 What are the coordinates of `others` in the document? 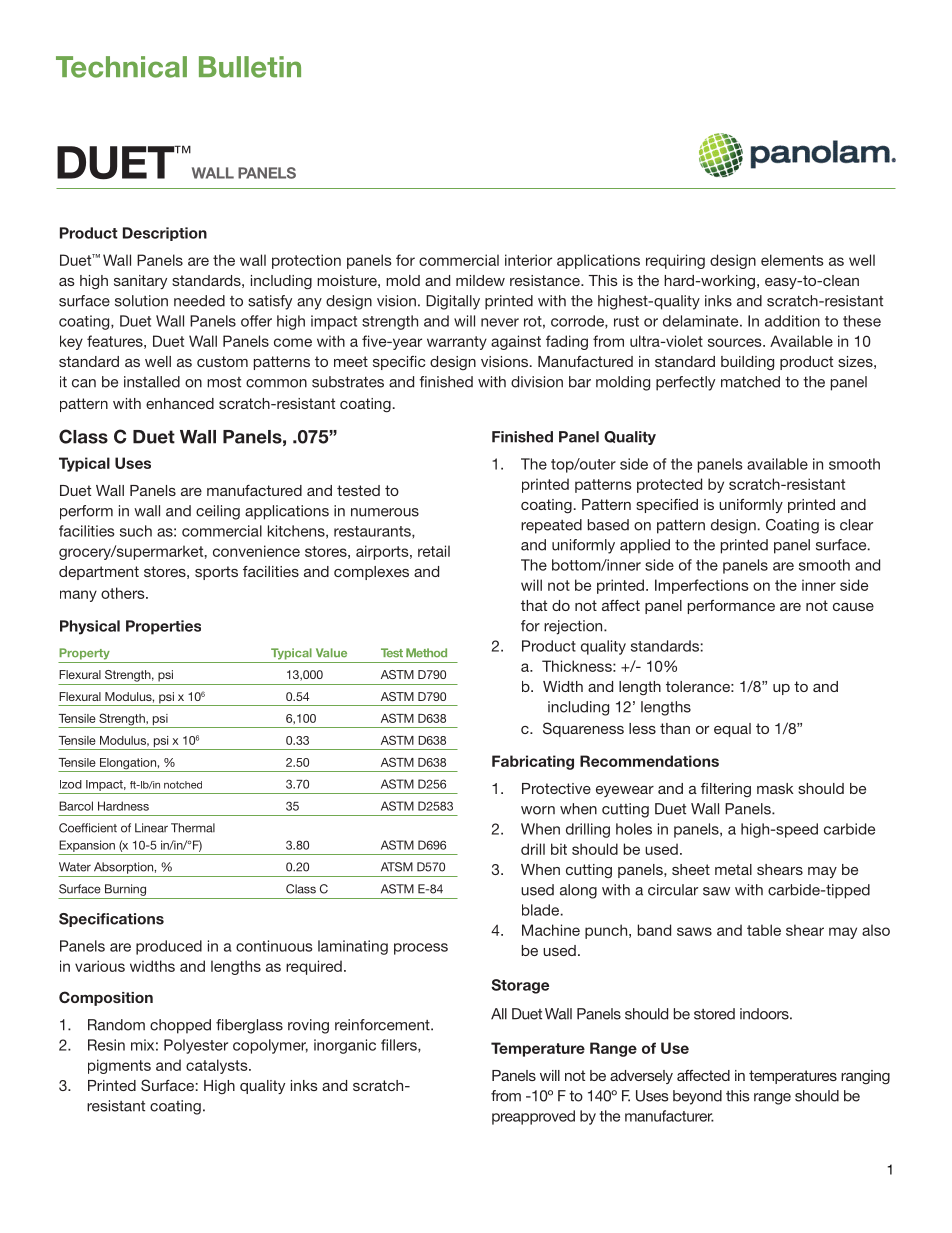 It's located at (124, 593).
